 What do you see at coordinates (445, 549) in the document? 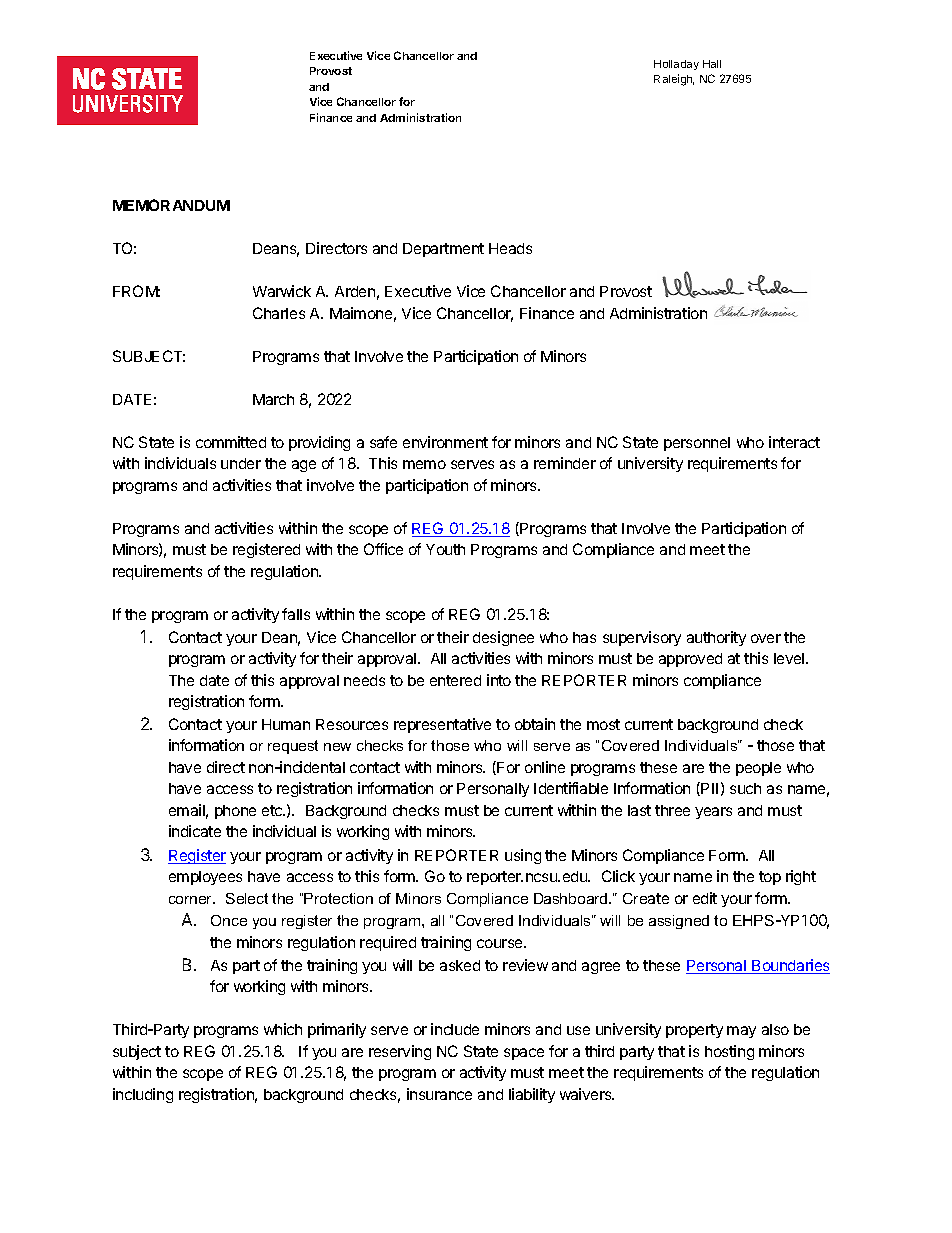
I see `Youth` at bounding box center [445, 549].
